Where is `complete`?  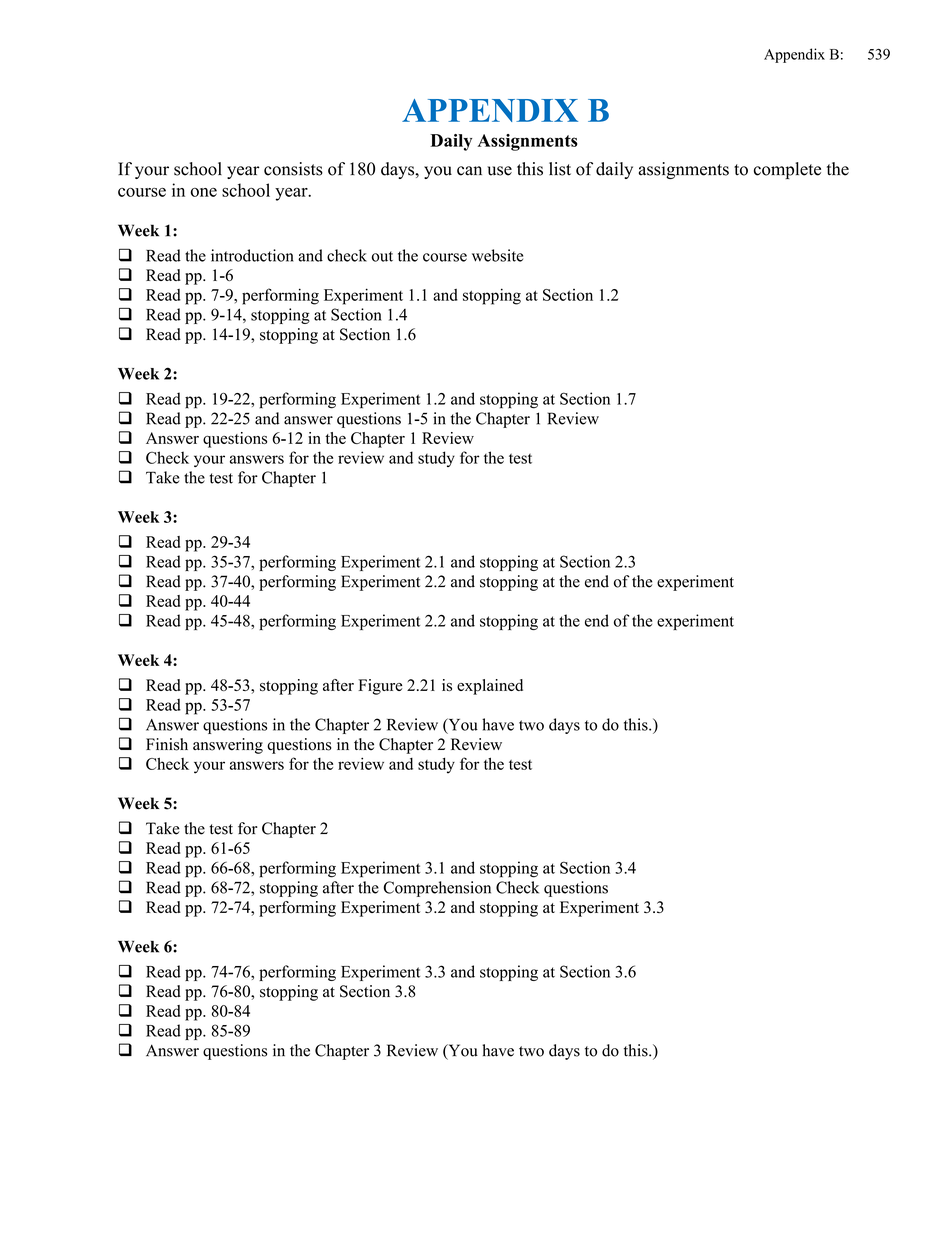 complete is located at coordinates (787, 170).
